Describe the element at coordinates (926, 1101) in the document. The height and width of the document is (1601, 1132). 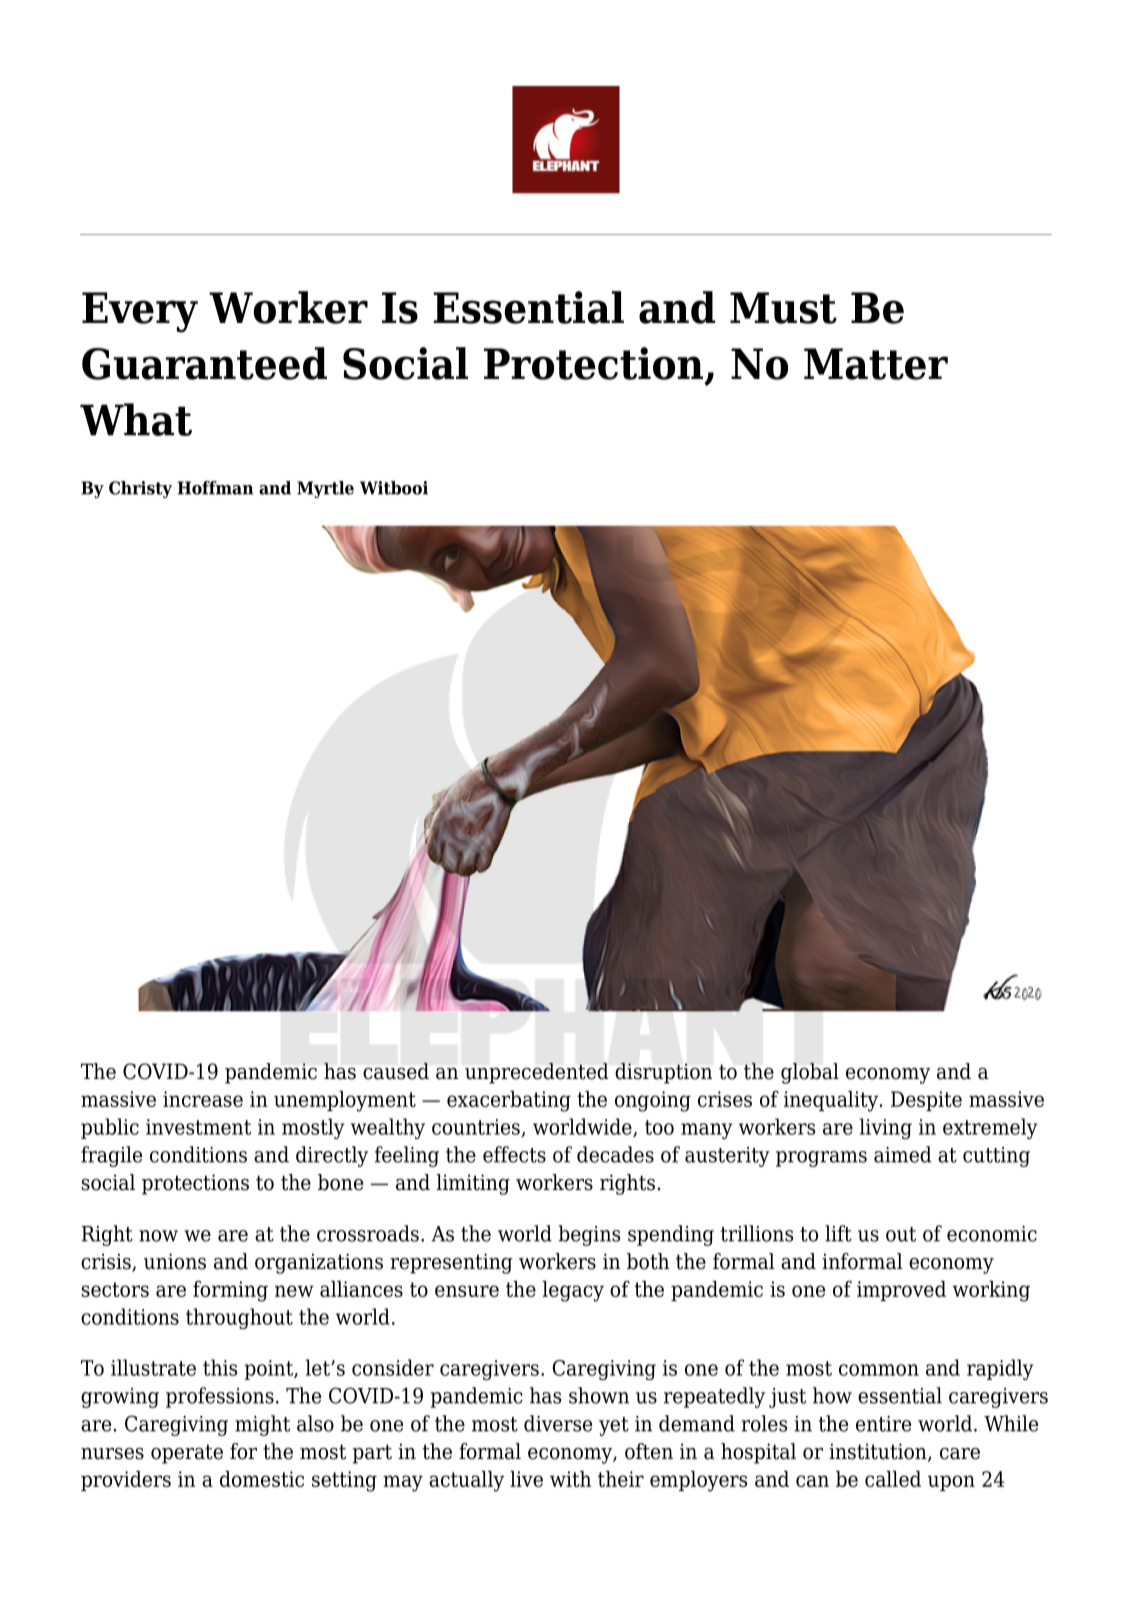
I see `Despite` at that location.
